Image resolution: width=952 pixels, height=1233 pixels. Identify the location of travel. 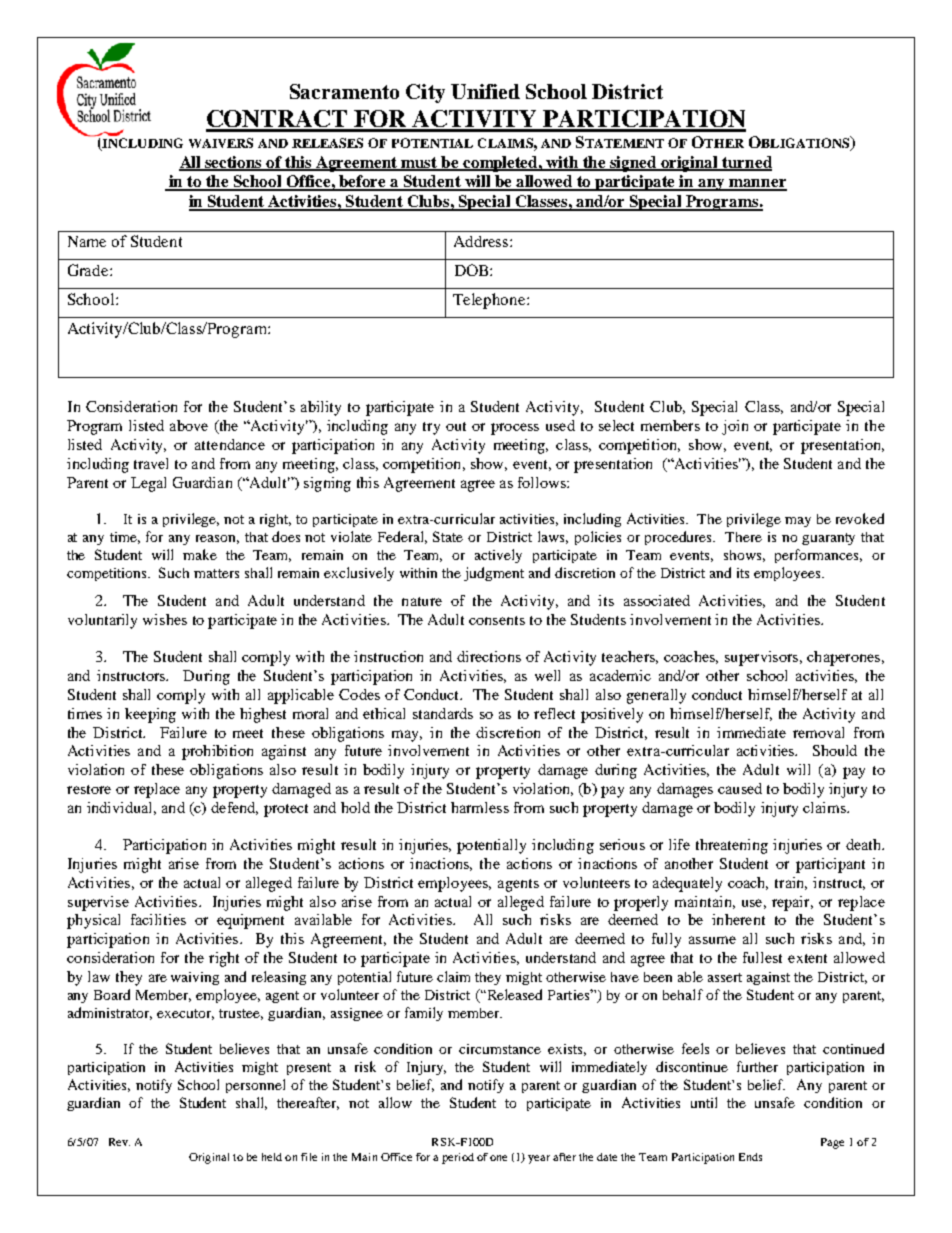
(151, 463).
